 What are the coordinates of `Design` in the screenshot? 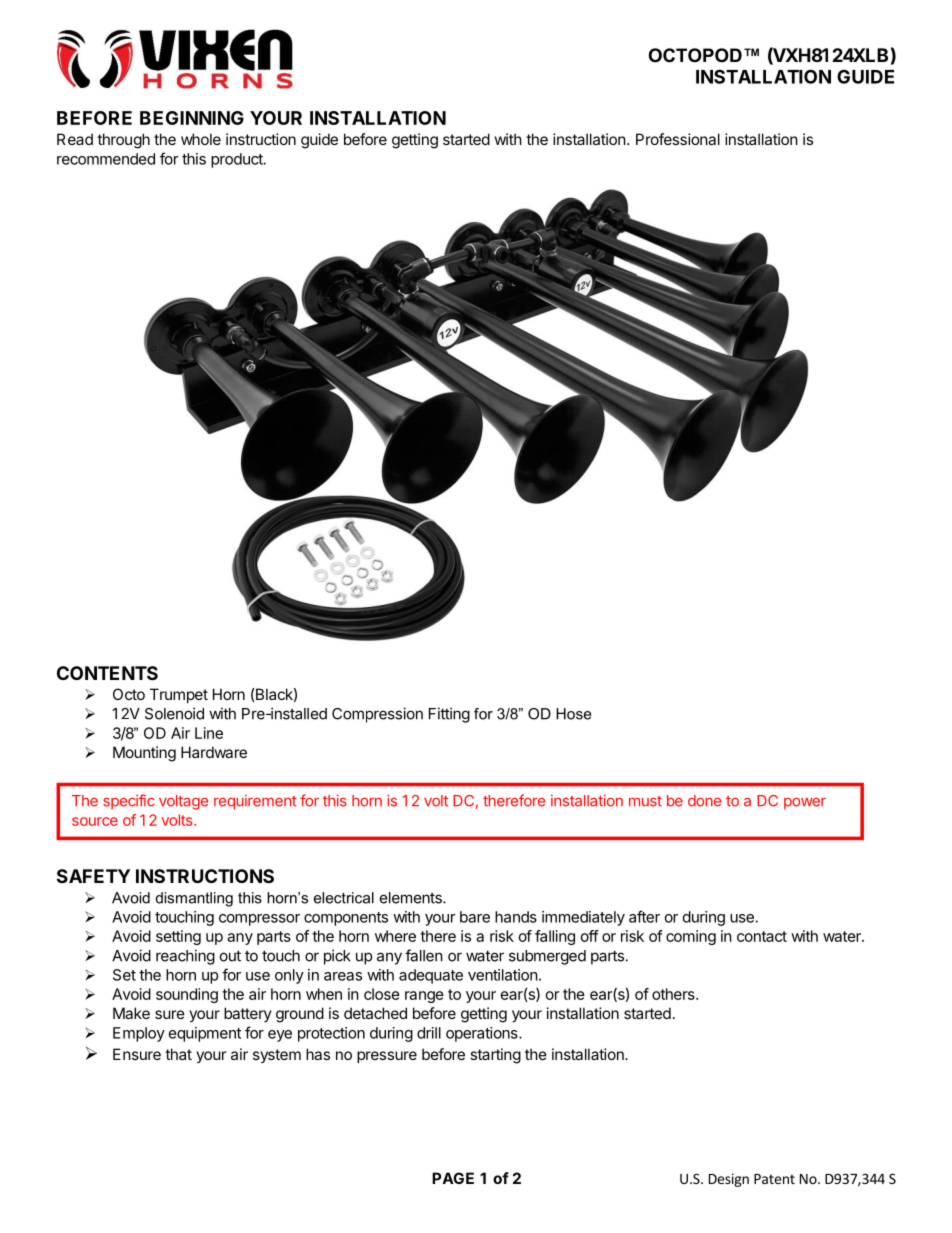 It's located at (729, 1180).
